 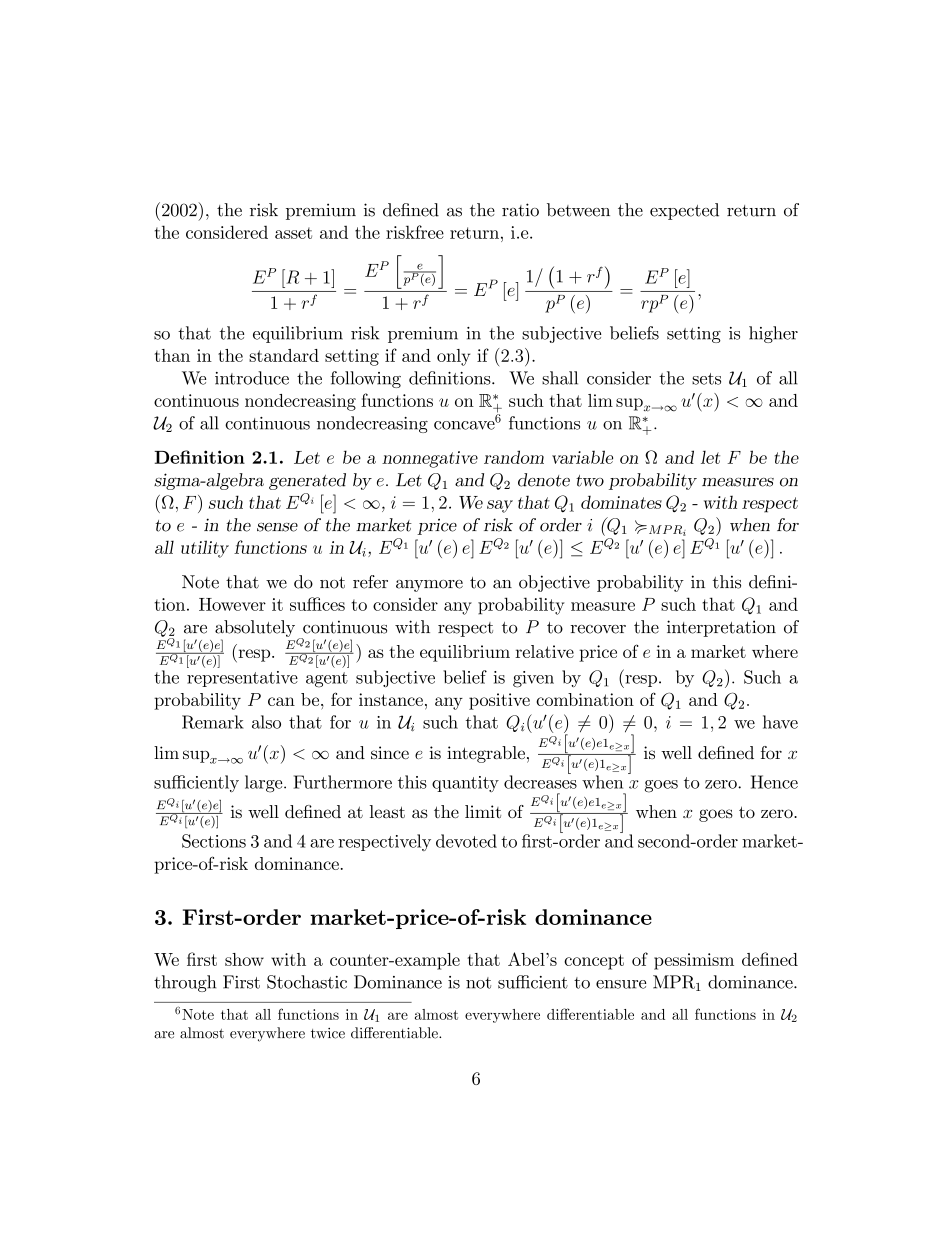 I want to click on through, so click(x=185, y=983).
